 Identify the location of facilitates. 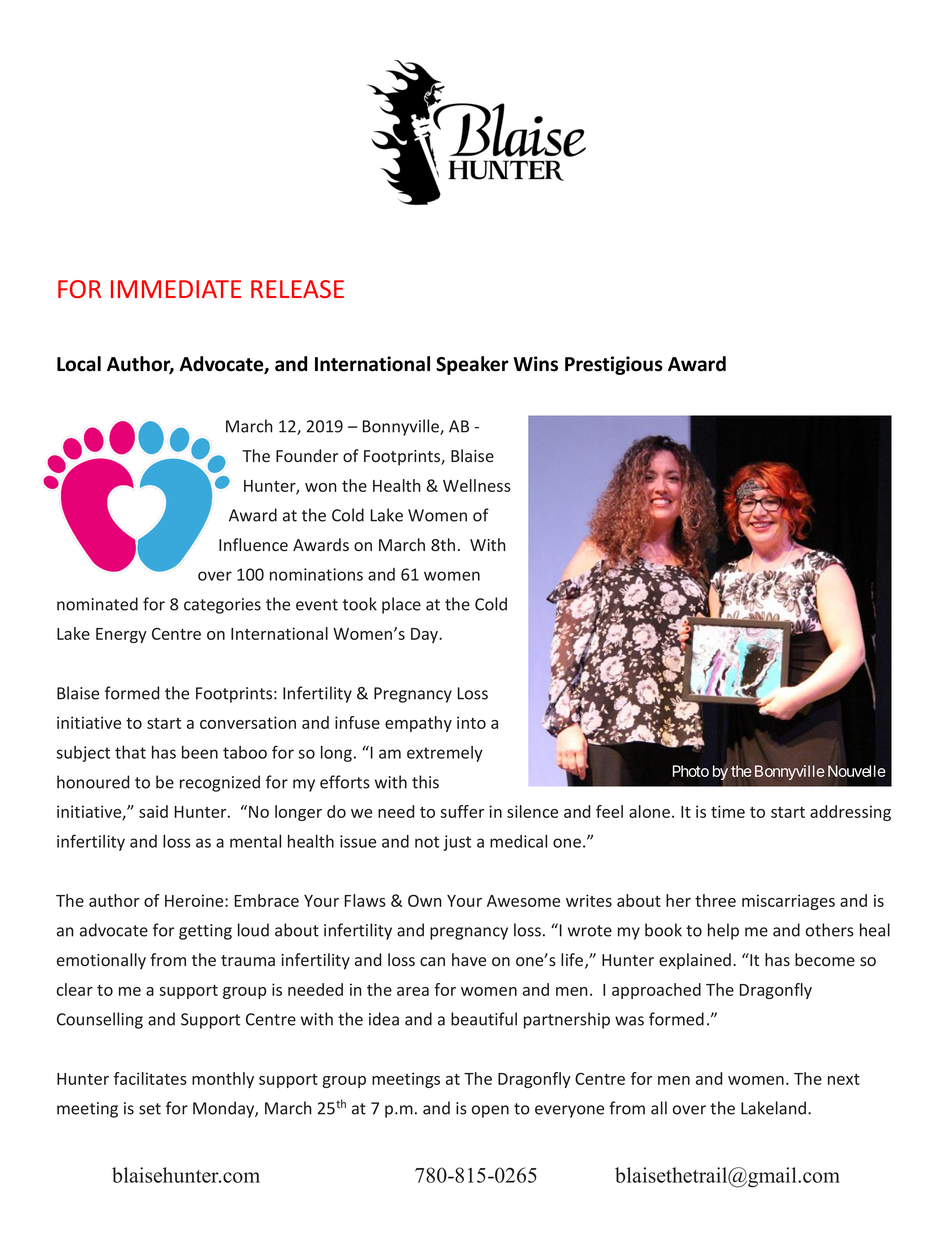
(150, 1078).
